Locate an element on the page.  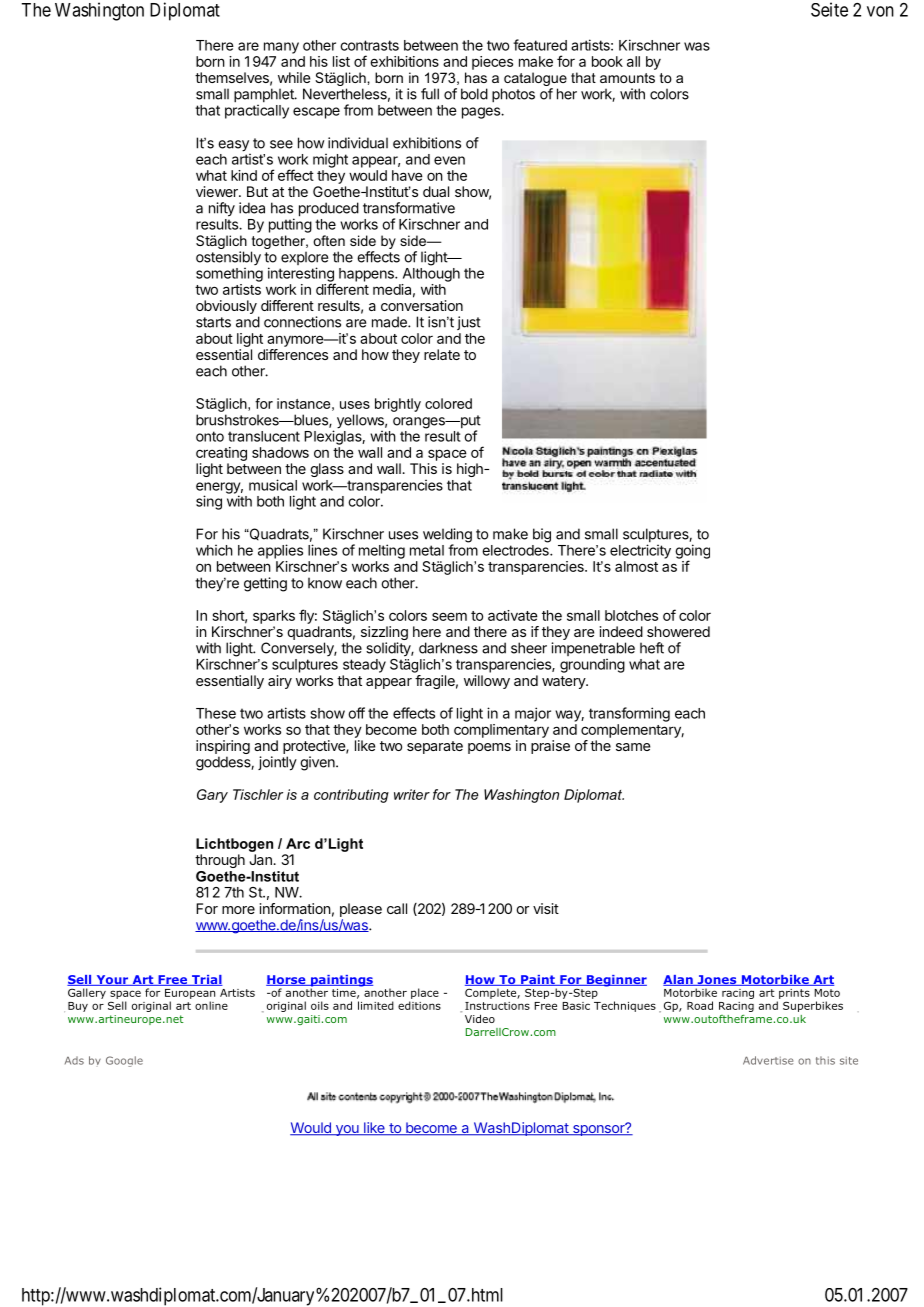
pieces is located at coordinates (492, 63).
